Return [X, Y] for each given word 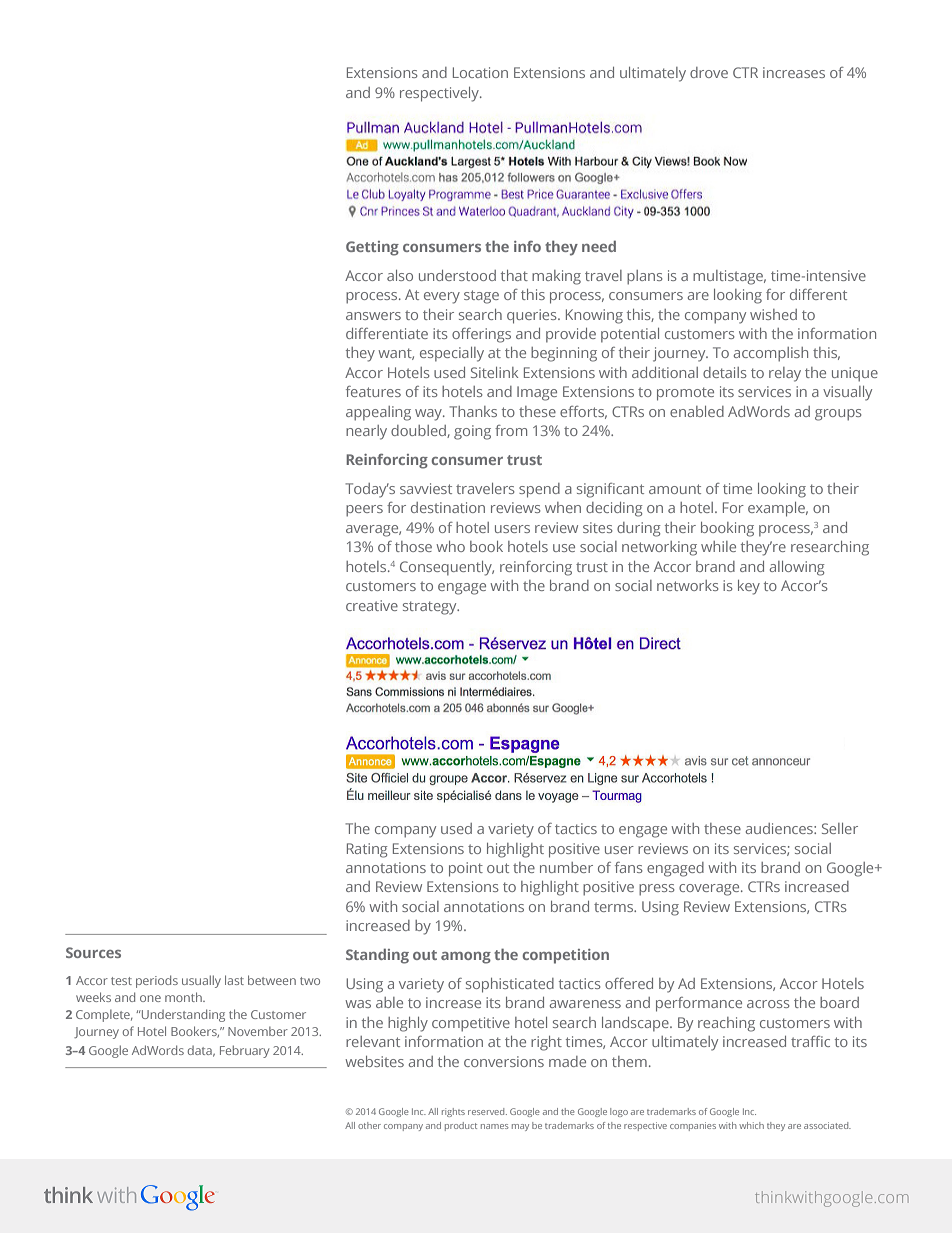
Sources [93, 952]
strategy [431, 608]
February [244, 1051]
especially [452, 354]
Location [480, 72]
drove [709, 72]
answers [373, 316]
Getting [372, 248]
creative [372, 605]
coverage [710, 890]
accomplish [771, 354]
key [749, 587]
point [466, 869]
